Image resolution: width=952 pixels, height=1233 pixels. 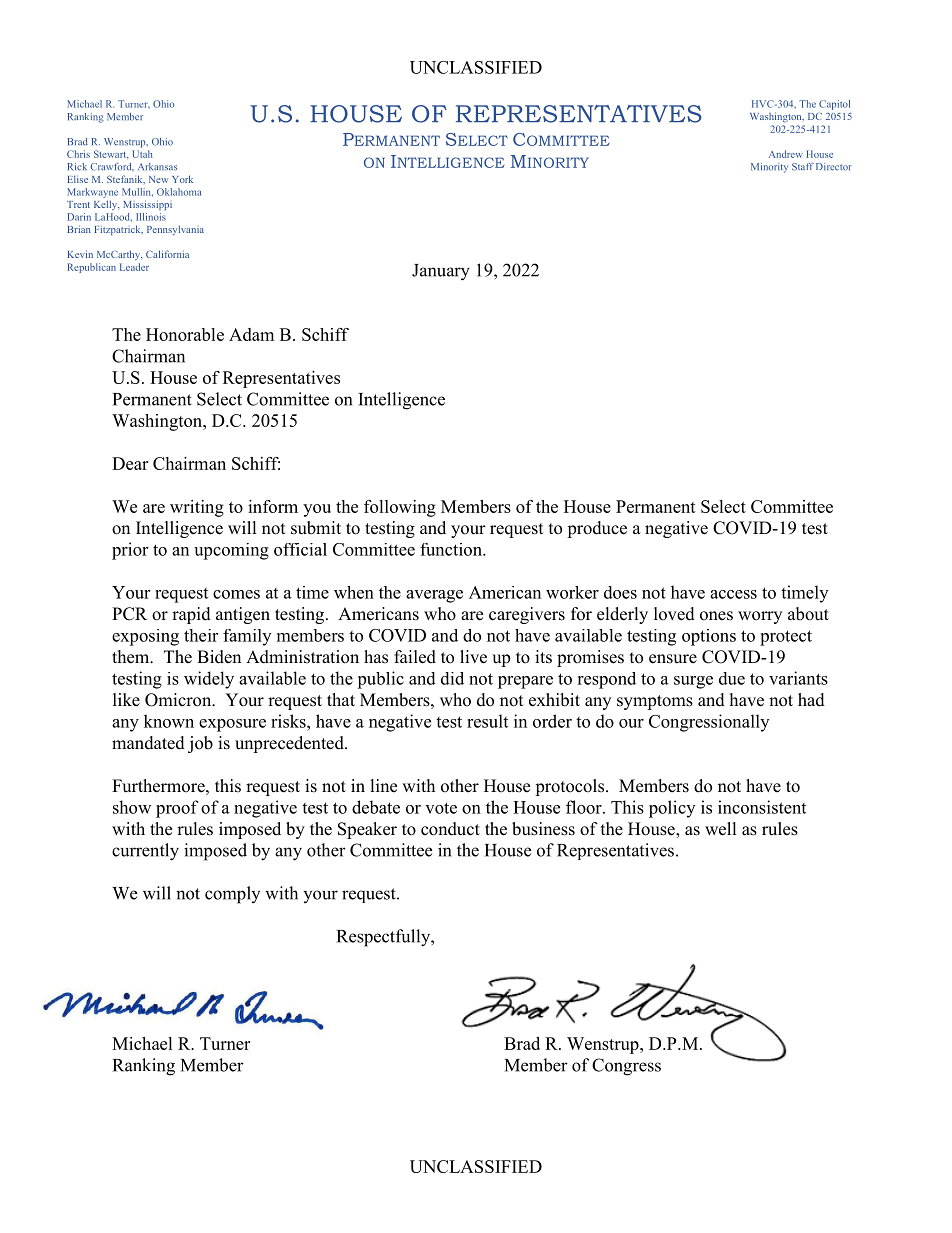 I want to click on did, so click(x=452, y=678).
